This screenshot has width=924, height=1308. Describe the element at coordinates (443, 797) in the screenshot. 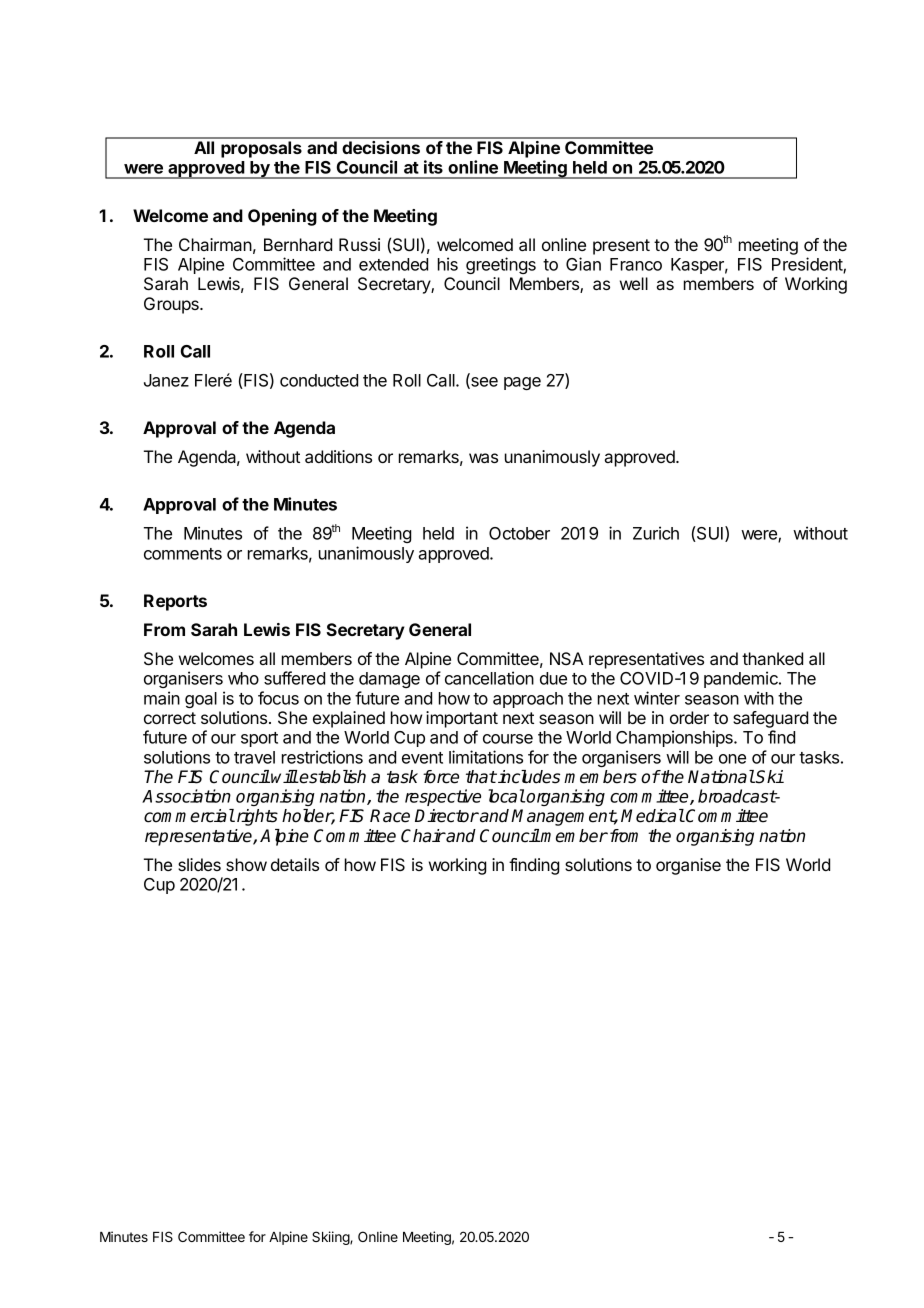

I see `respective` at that location.
